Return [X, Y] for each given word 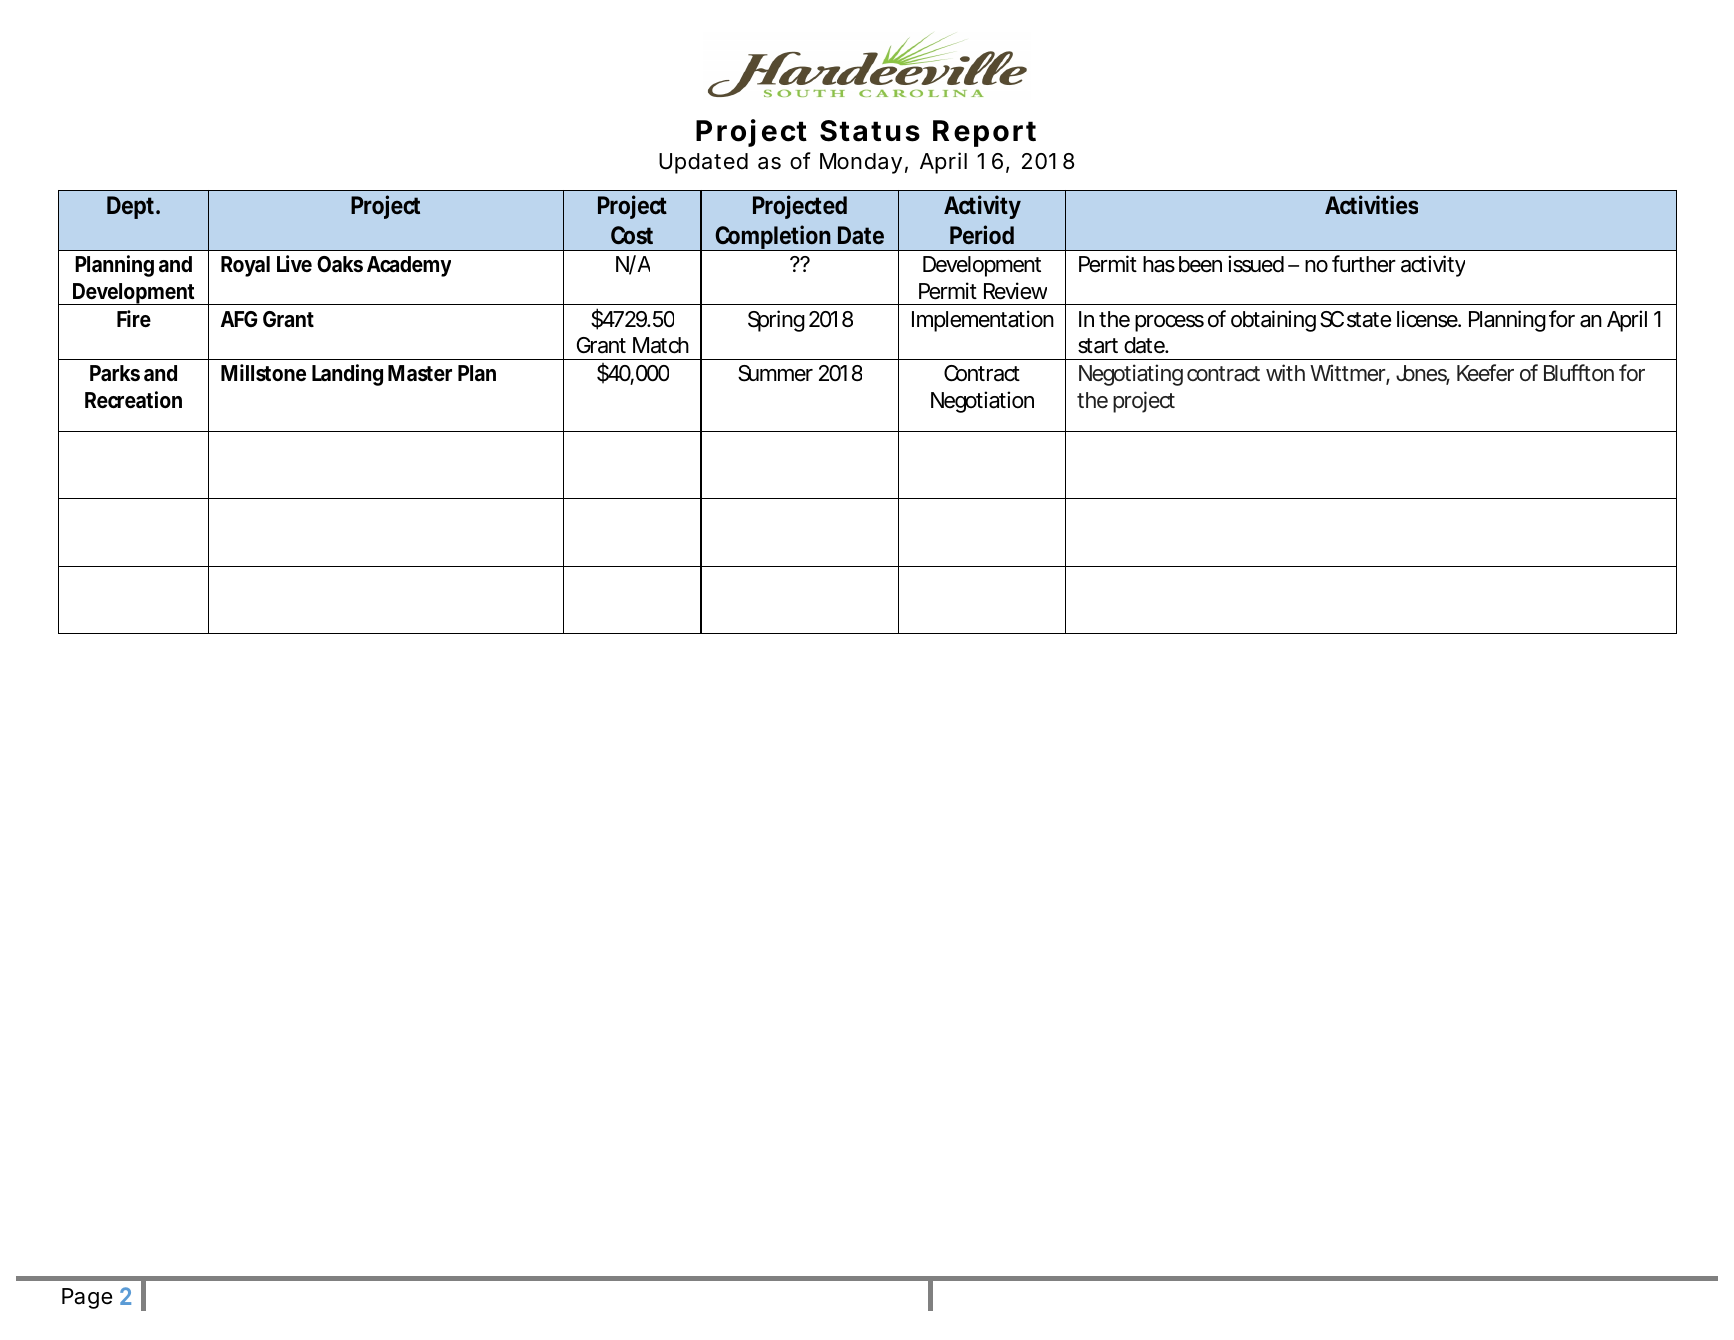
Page [87, 1298]
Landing [347, 375]
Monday [861, 163]
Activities [1371, 205]
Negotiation [982, 402]
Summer [775, 373]
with [1285, 372]
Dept [132, 207]
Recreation [133, 400]
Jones [1423, 374]
